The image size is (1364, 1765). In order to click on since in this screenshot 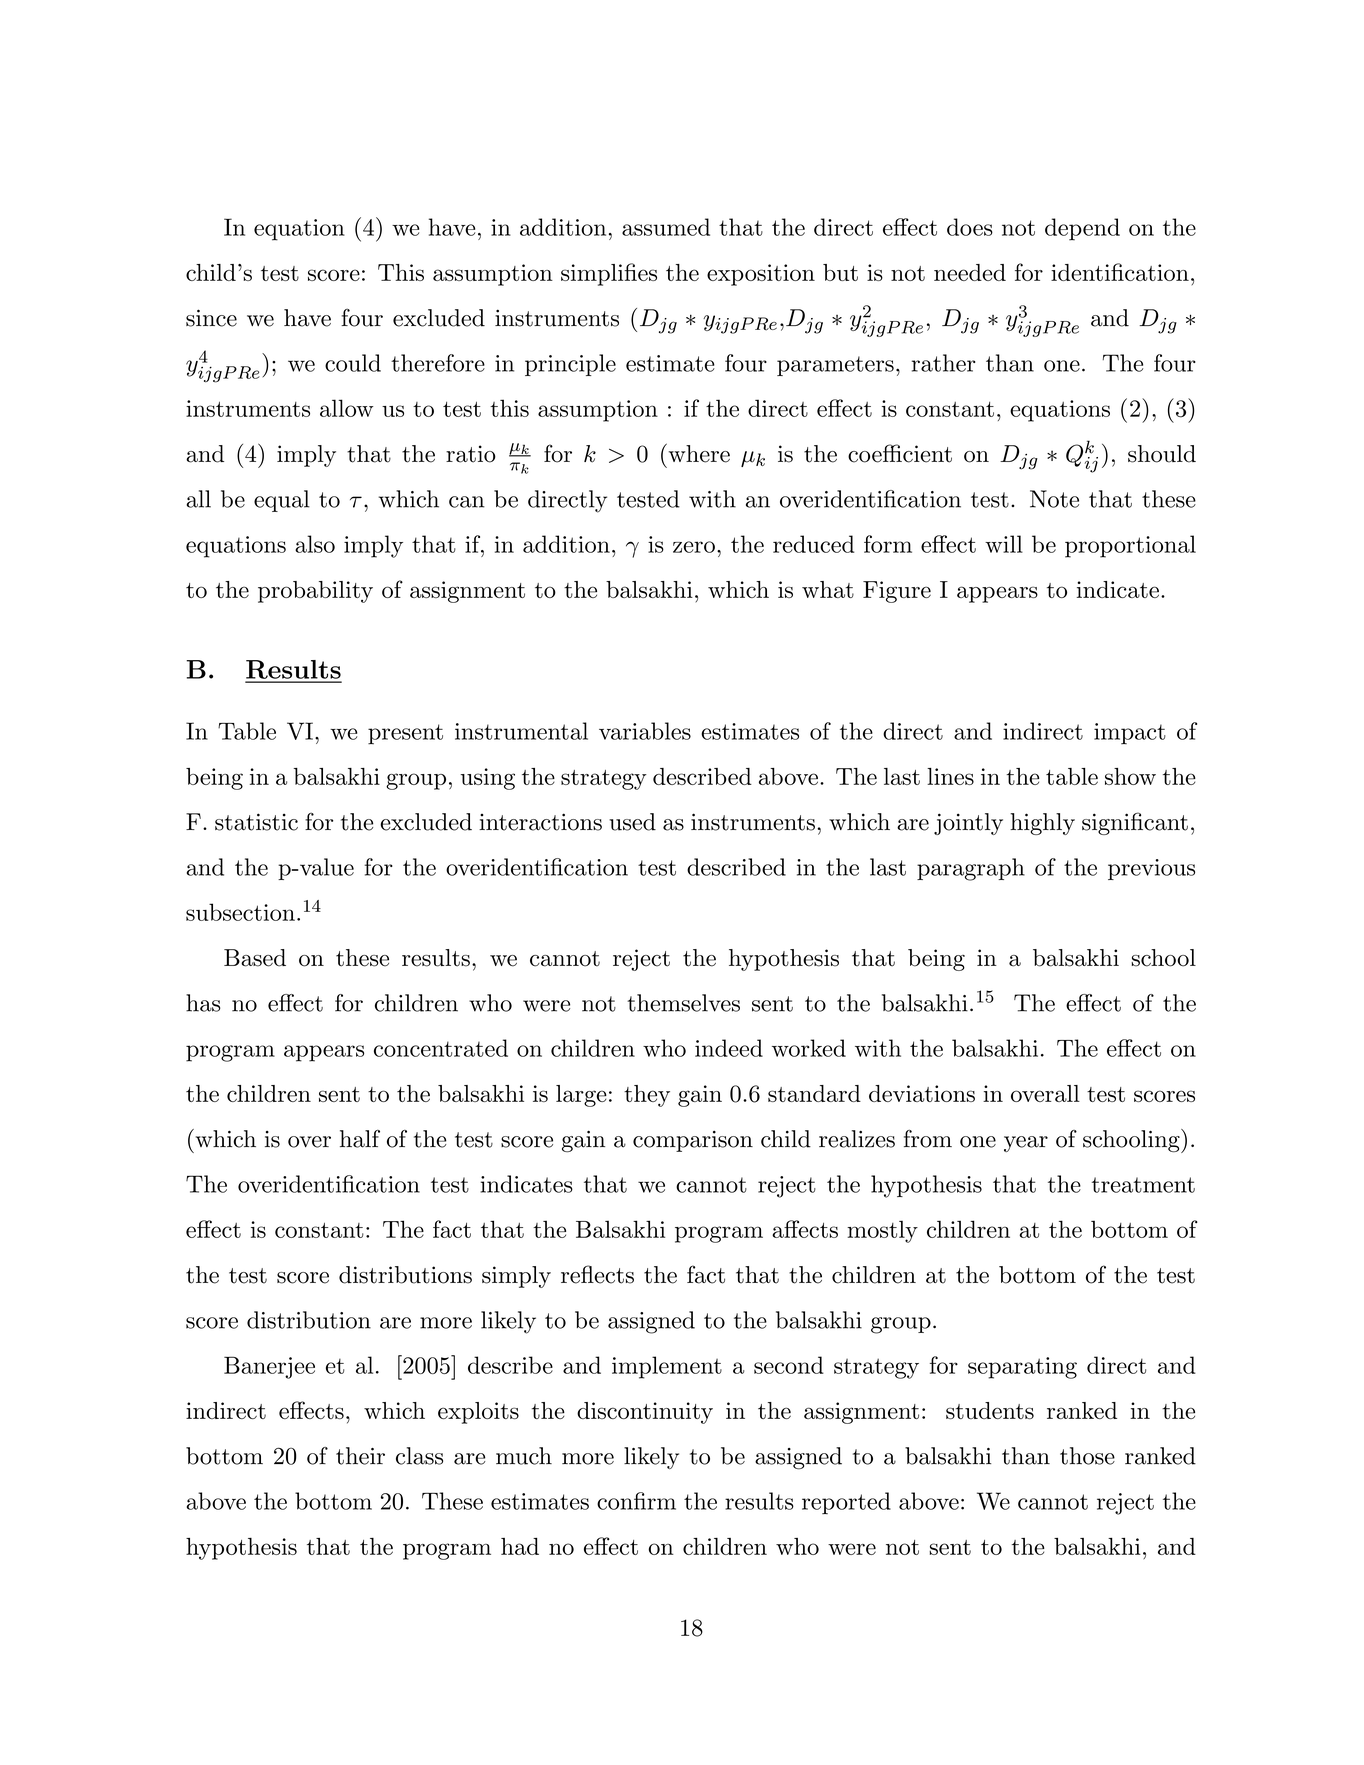, I will do `click(211, 318)`.
